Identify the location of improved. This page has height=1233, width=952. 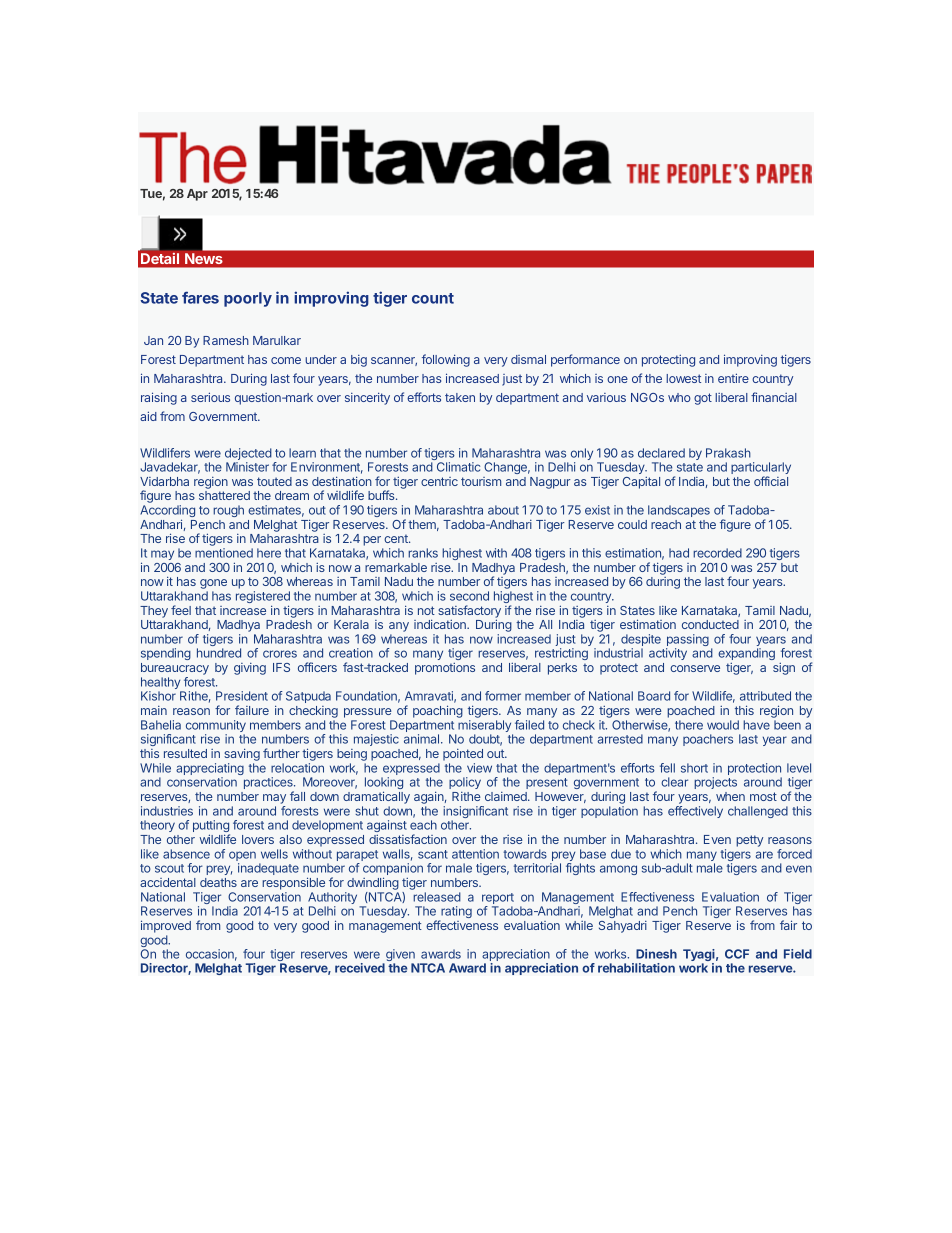
(166, 926).
